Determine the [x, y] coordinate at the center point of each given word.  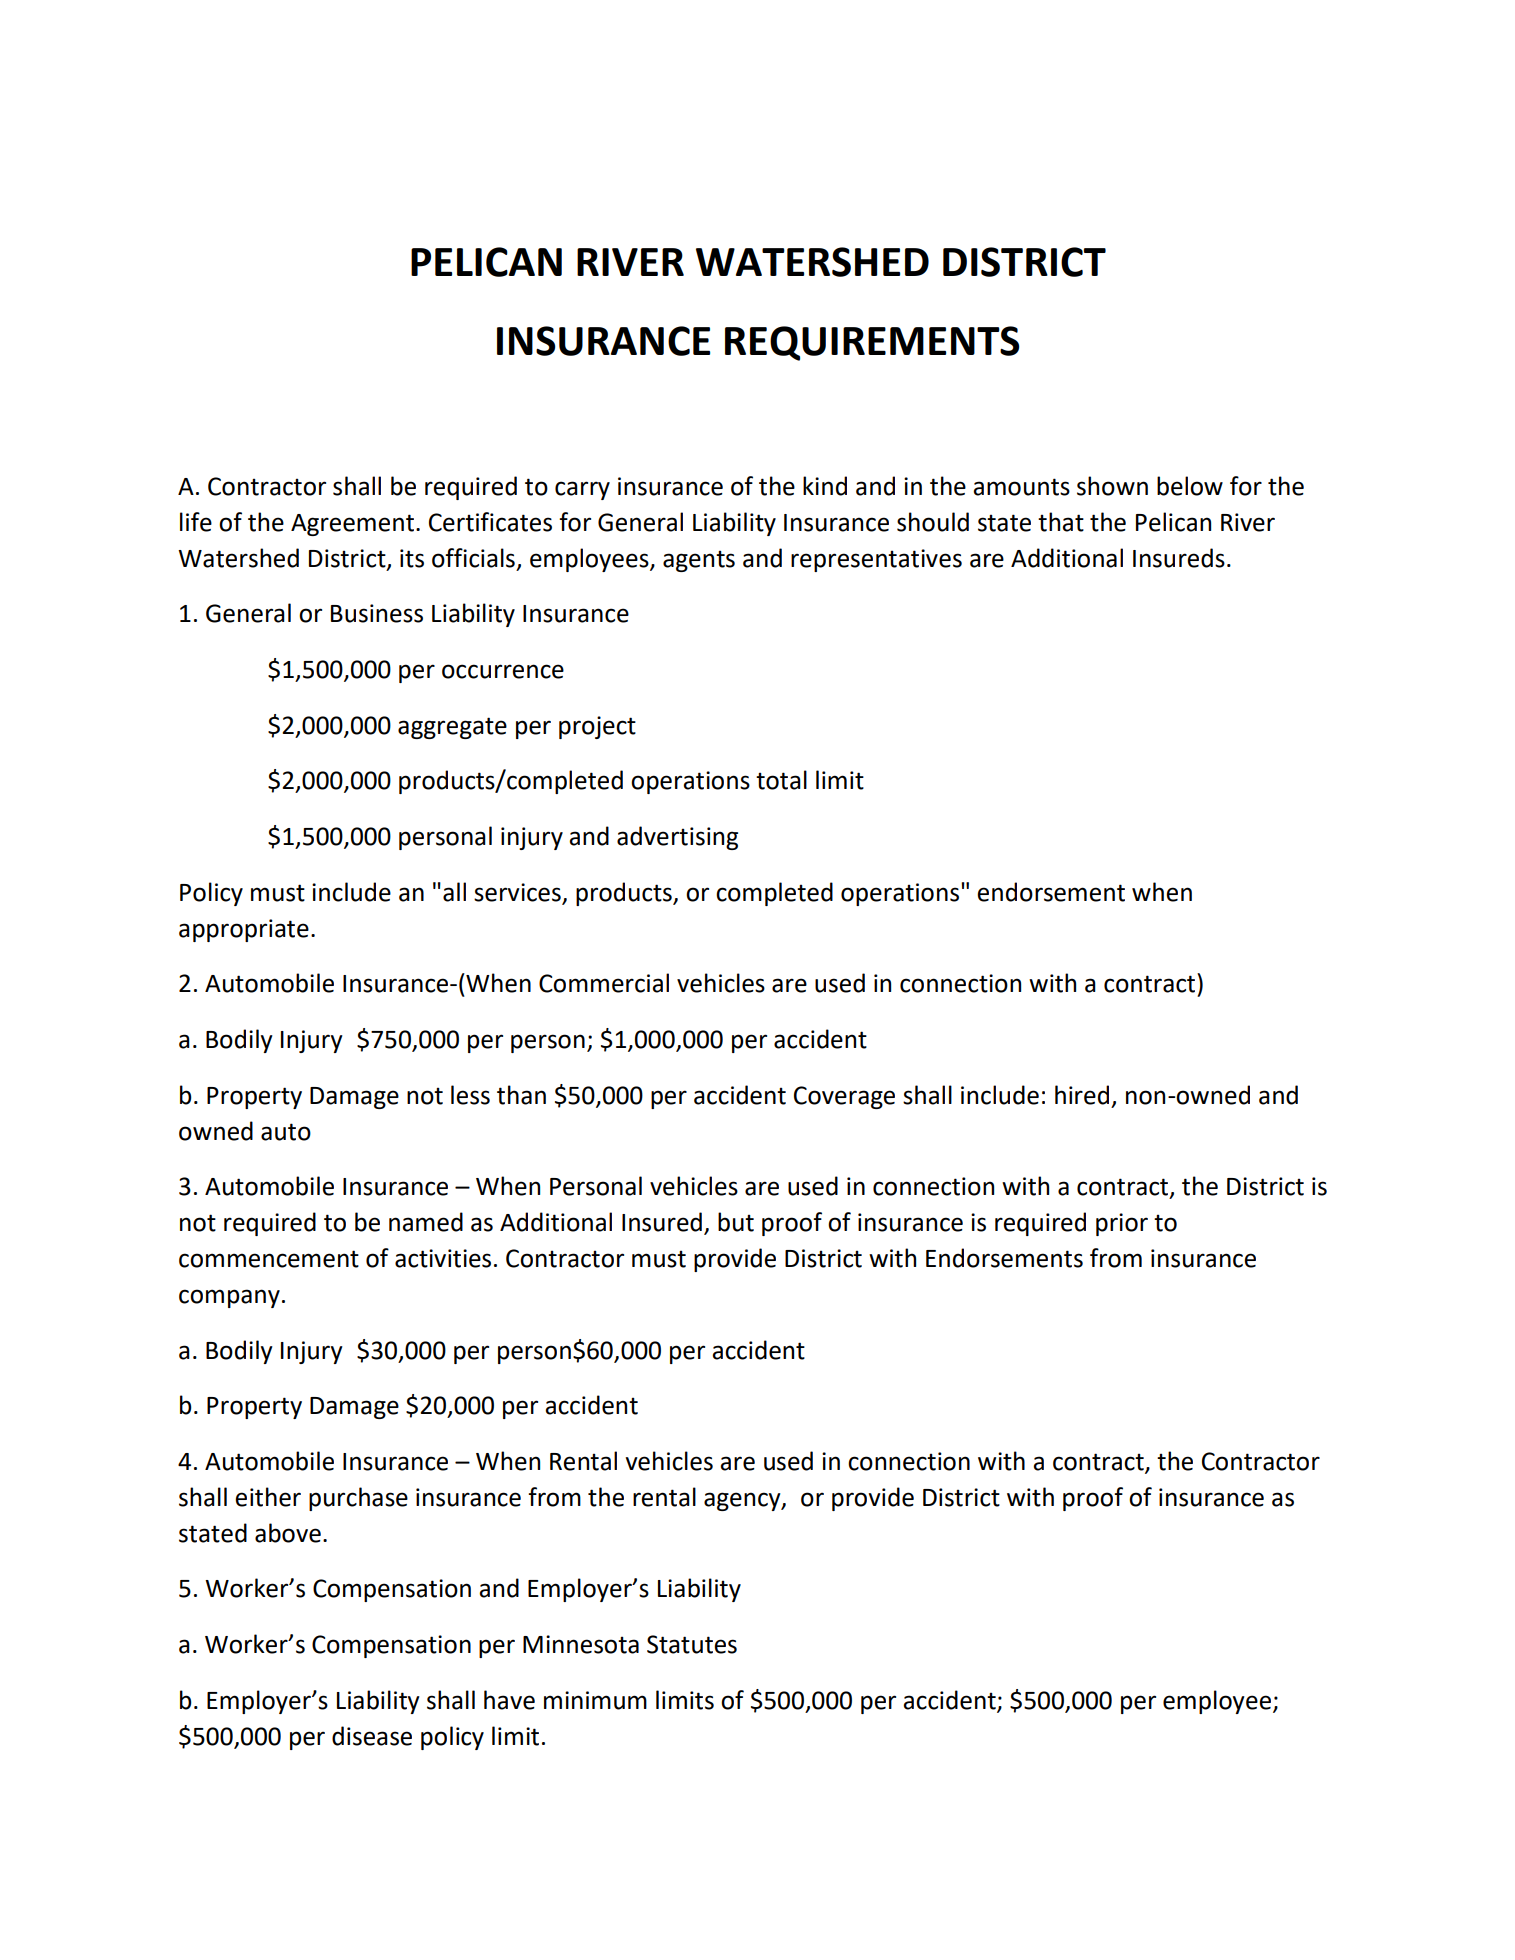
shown [1112, 486]
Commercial [604, 983]
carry [582, 490]
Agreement [352, 525]
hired [1082, 1095]
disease [372, 1736]
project [597, 727]
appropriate [244, 930]
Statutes [692, 1644]
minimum [595, 1700]
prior [1122, 1224]
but [736, 1222]
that [1061, 522]
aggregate [452, 728]
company [229, 1298]
